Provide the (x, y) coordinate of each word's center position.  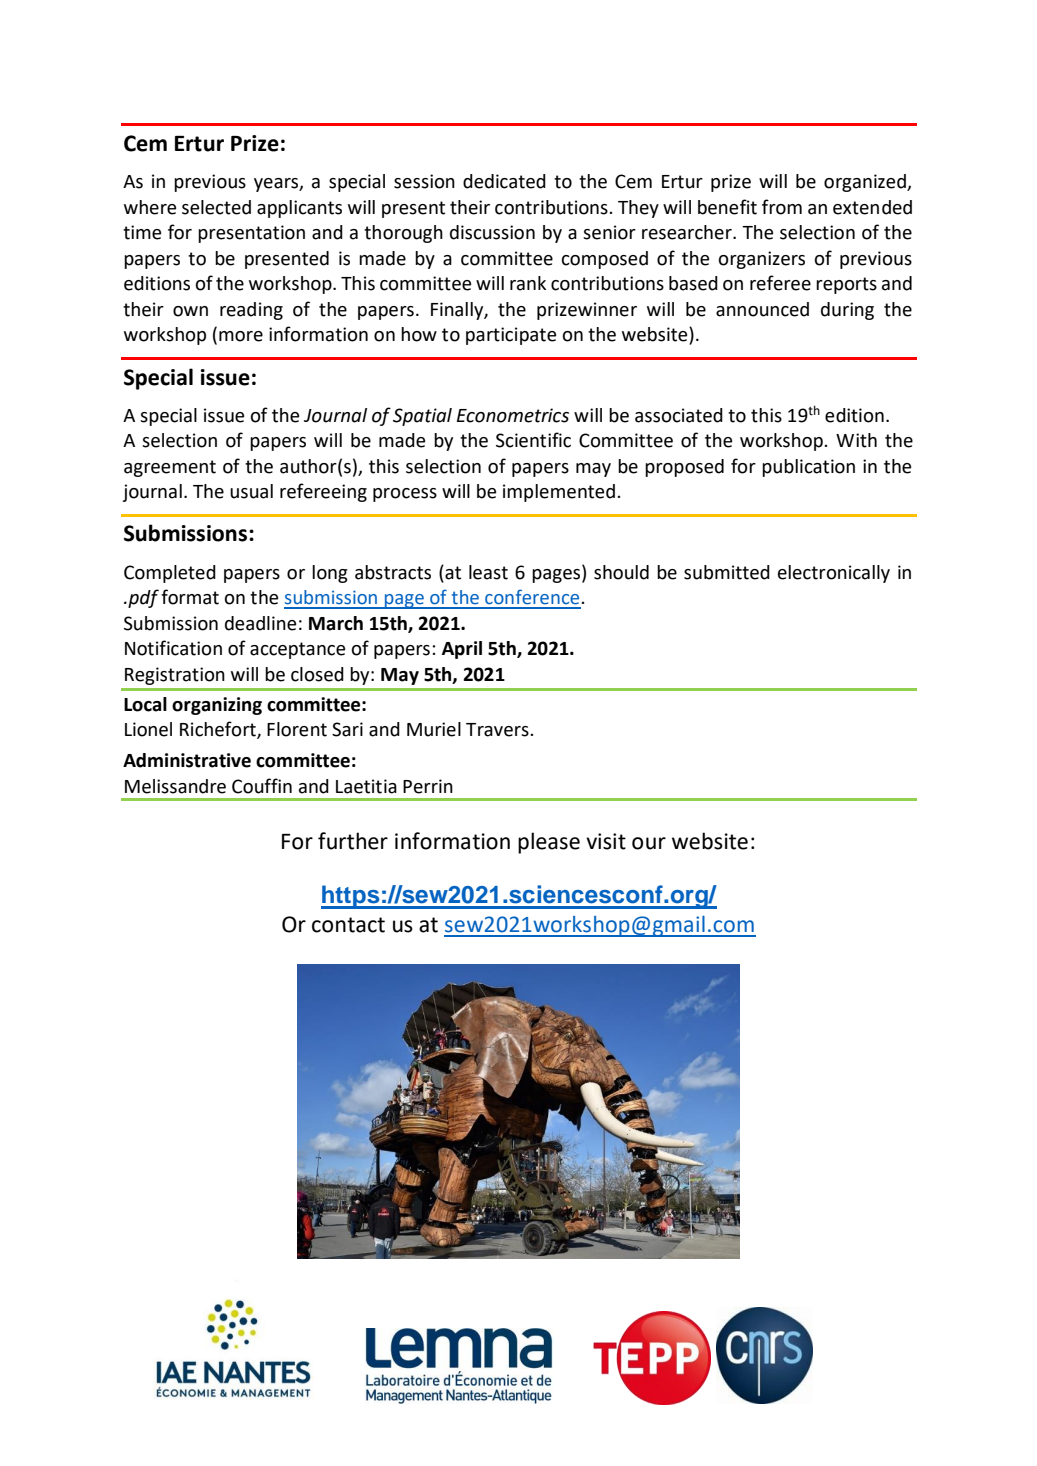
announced (762, 309)
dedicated (504, 181)
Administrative (187, 760)
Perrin (428, 786)
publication (808, 468)
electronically (834, 574)
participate (511, 336)
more (241, 336)
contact (348, 925)
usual (251, 491)
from (782, 207)
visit (606, 841)
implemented (559, 493)
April (462, 650)
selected (216, 207)
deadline (260, 623)
